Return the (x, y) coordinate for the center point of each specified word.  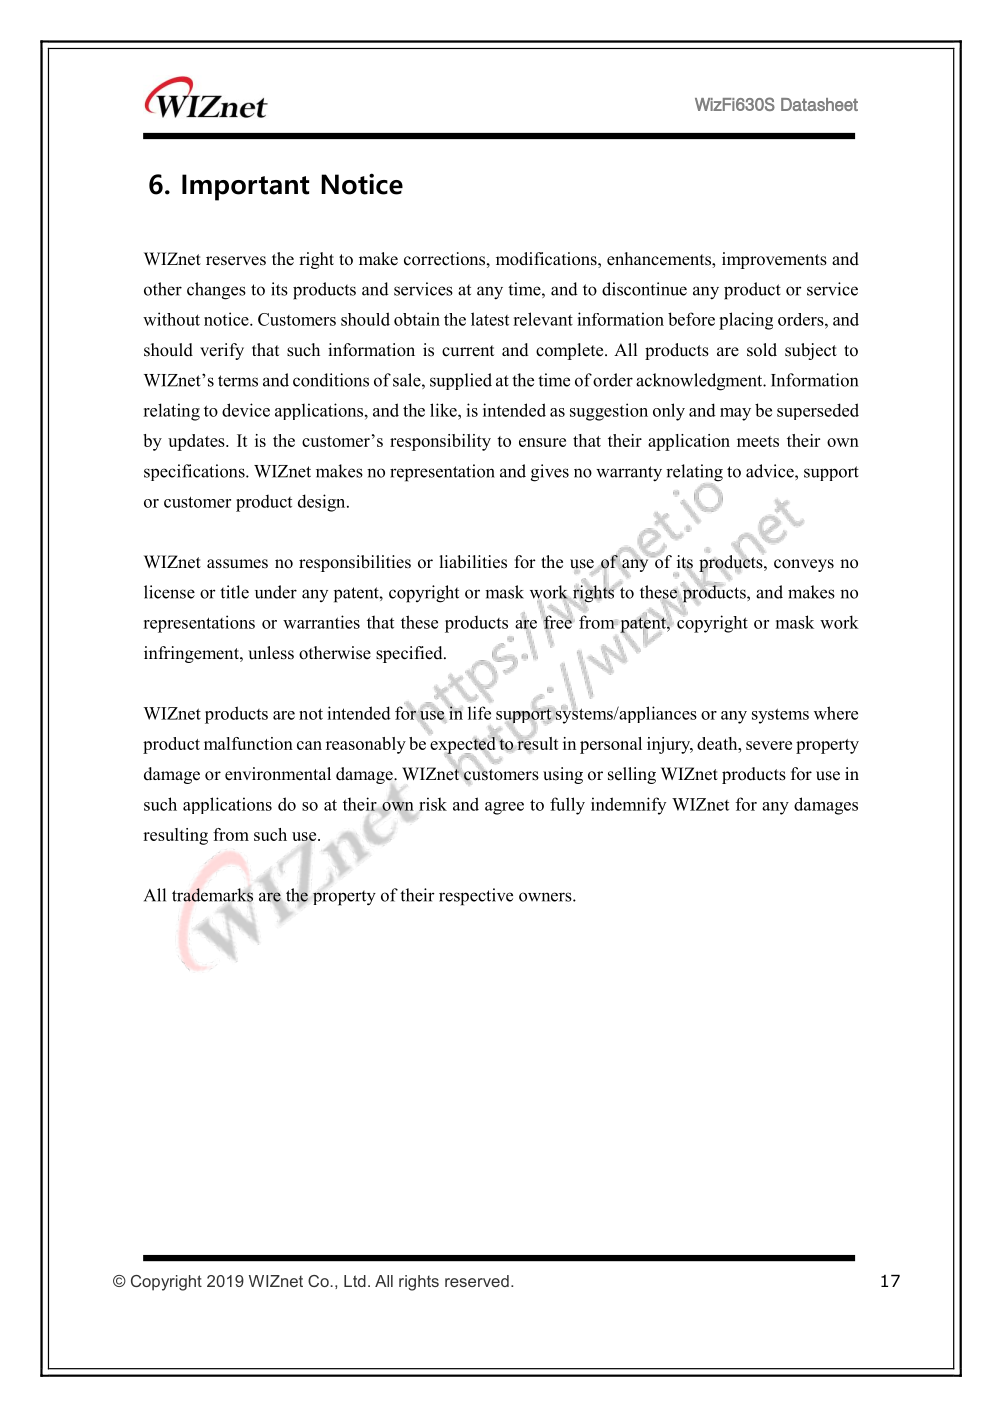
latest (490, 319)
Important (245, 187)
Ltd (355, 1281)
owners (546, 897)
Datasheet (819, 104)
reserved (477, 1281)
